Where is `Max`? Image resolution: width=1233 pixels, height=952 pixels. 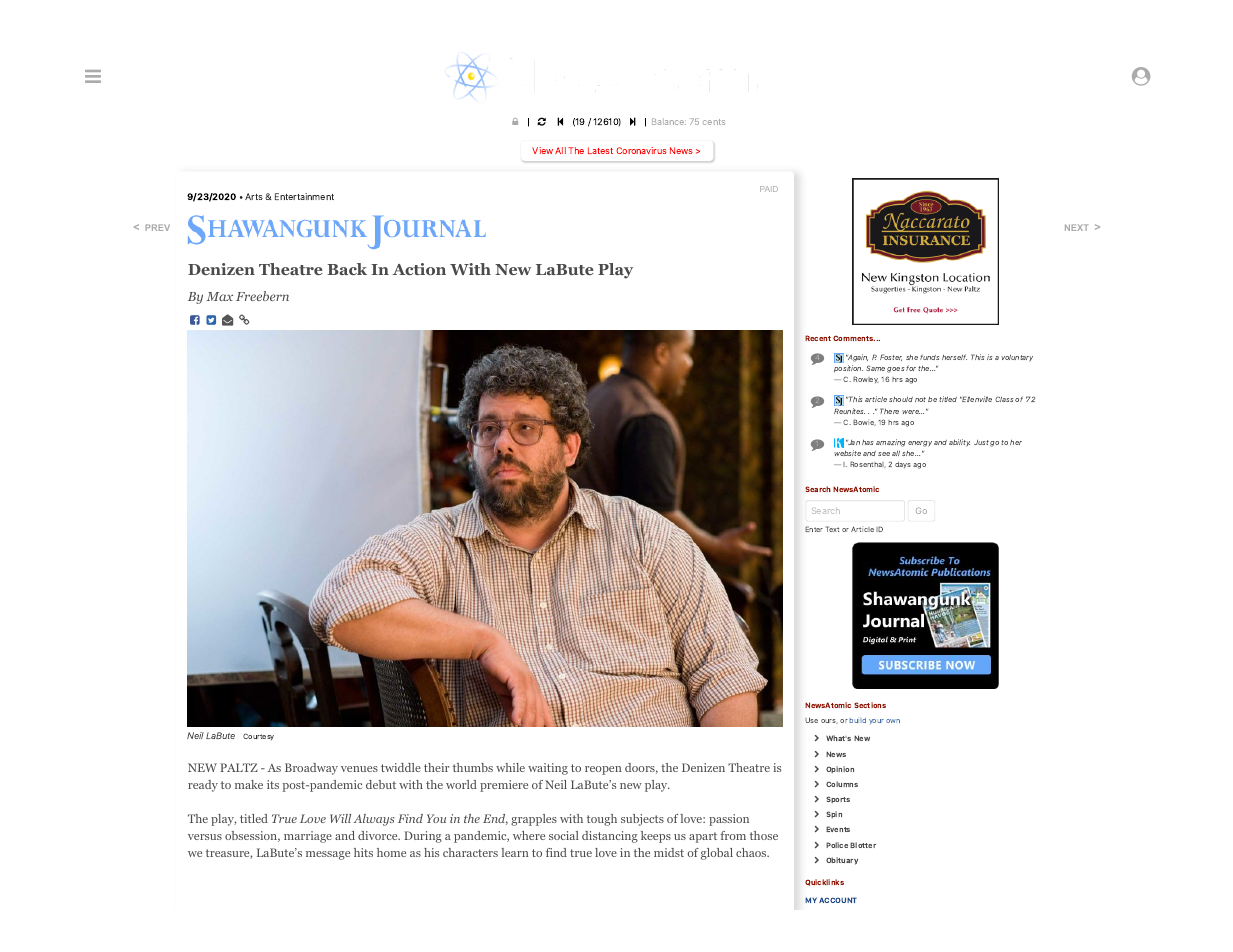 Max is located at coordinates (219, 296).
